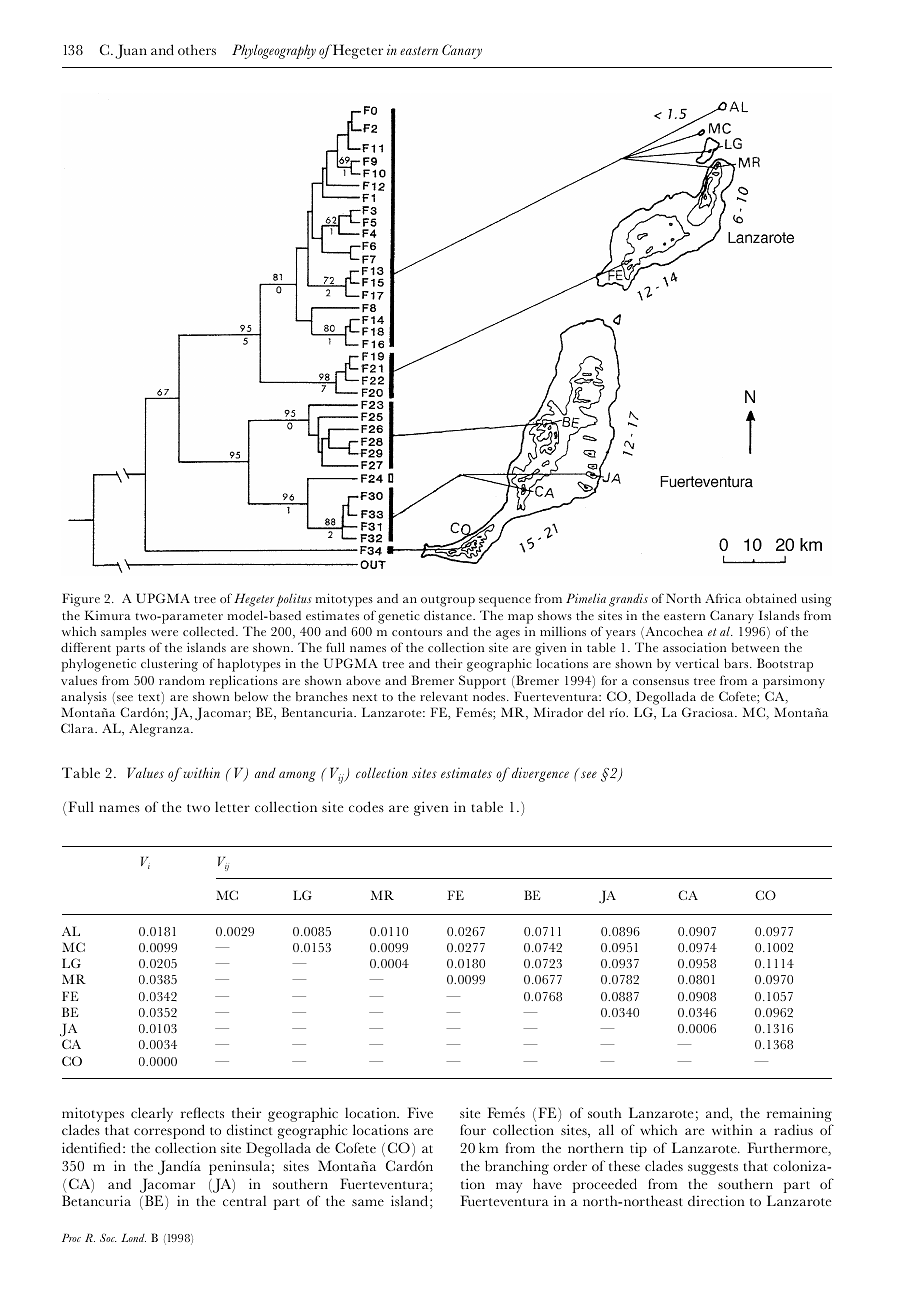 The height and width of the screenshot is (1308, 924). Describe the element at coordinates (133, 1238) in the screenshot. I see `Lond` at that location.
